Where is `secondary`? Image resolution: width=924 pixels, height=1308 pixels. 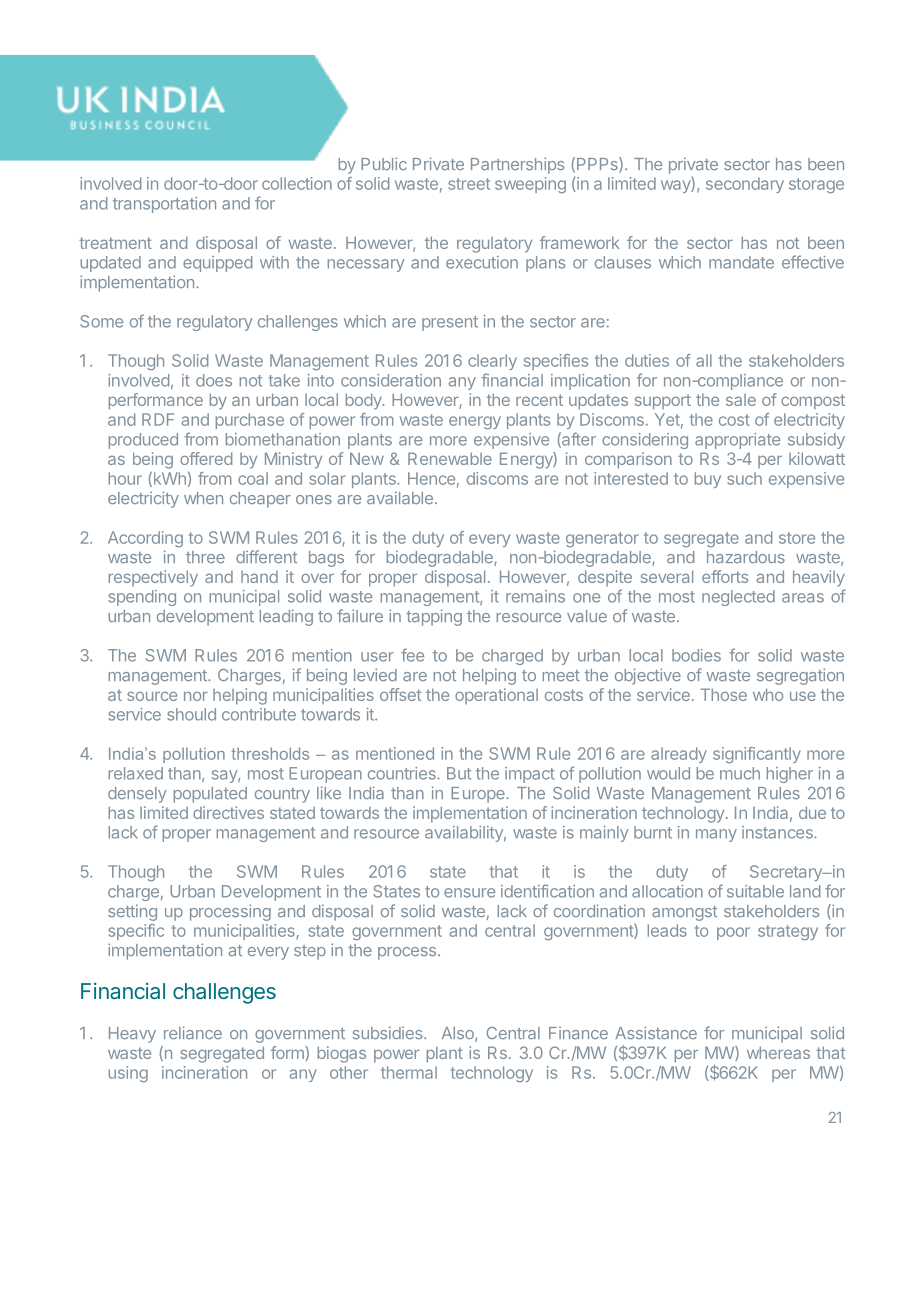 secondary is located at coordinates (745, 185).
